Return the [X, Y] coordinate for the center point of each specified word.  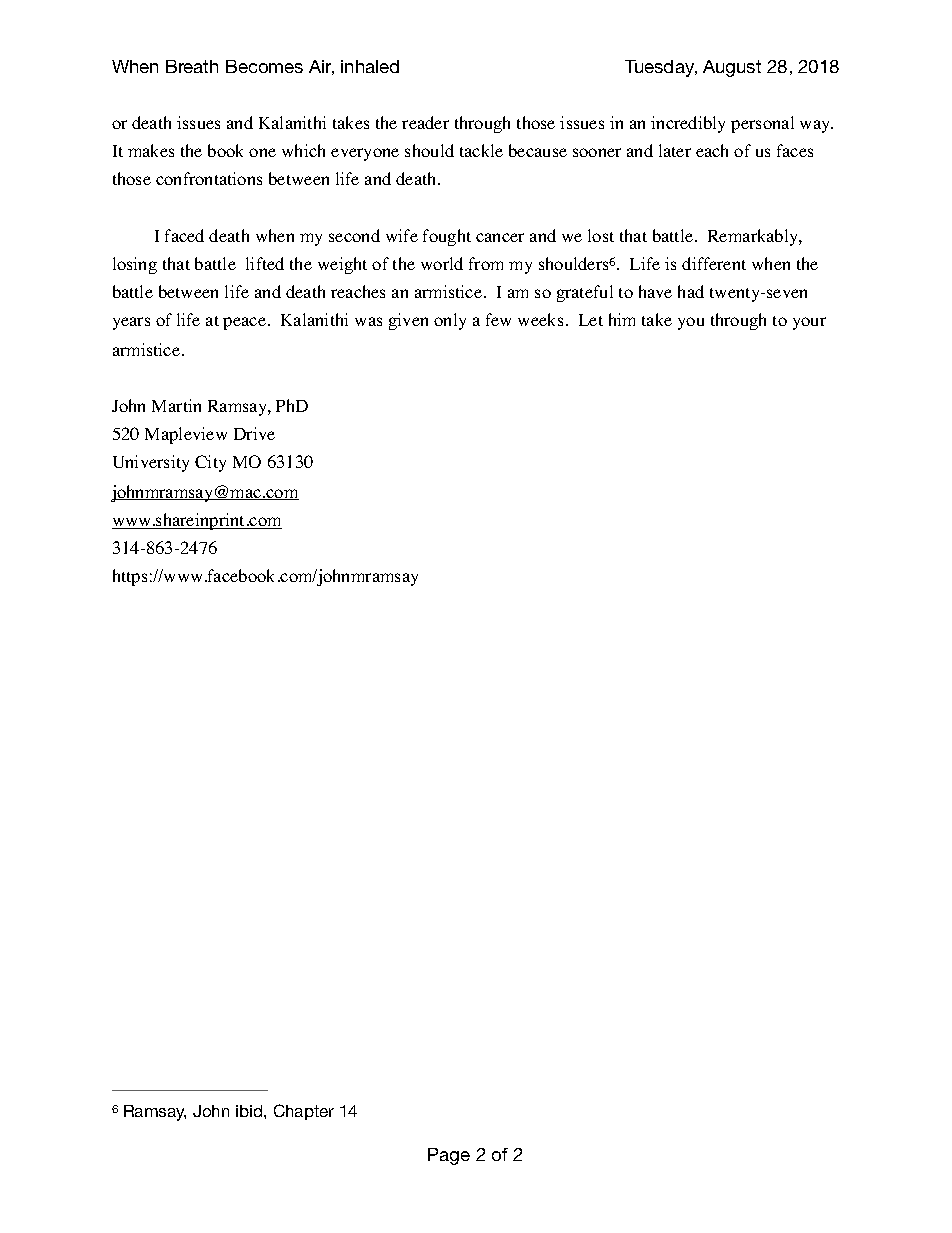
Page [449, 1156]
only [450, 321]
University [151, 463]
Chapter [304, 1112]
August [732, 68]
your [809, 323]
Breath [192, 66]
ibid [250, 1111]
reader [425, 122]
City [210, 463]
